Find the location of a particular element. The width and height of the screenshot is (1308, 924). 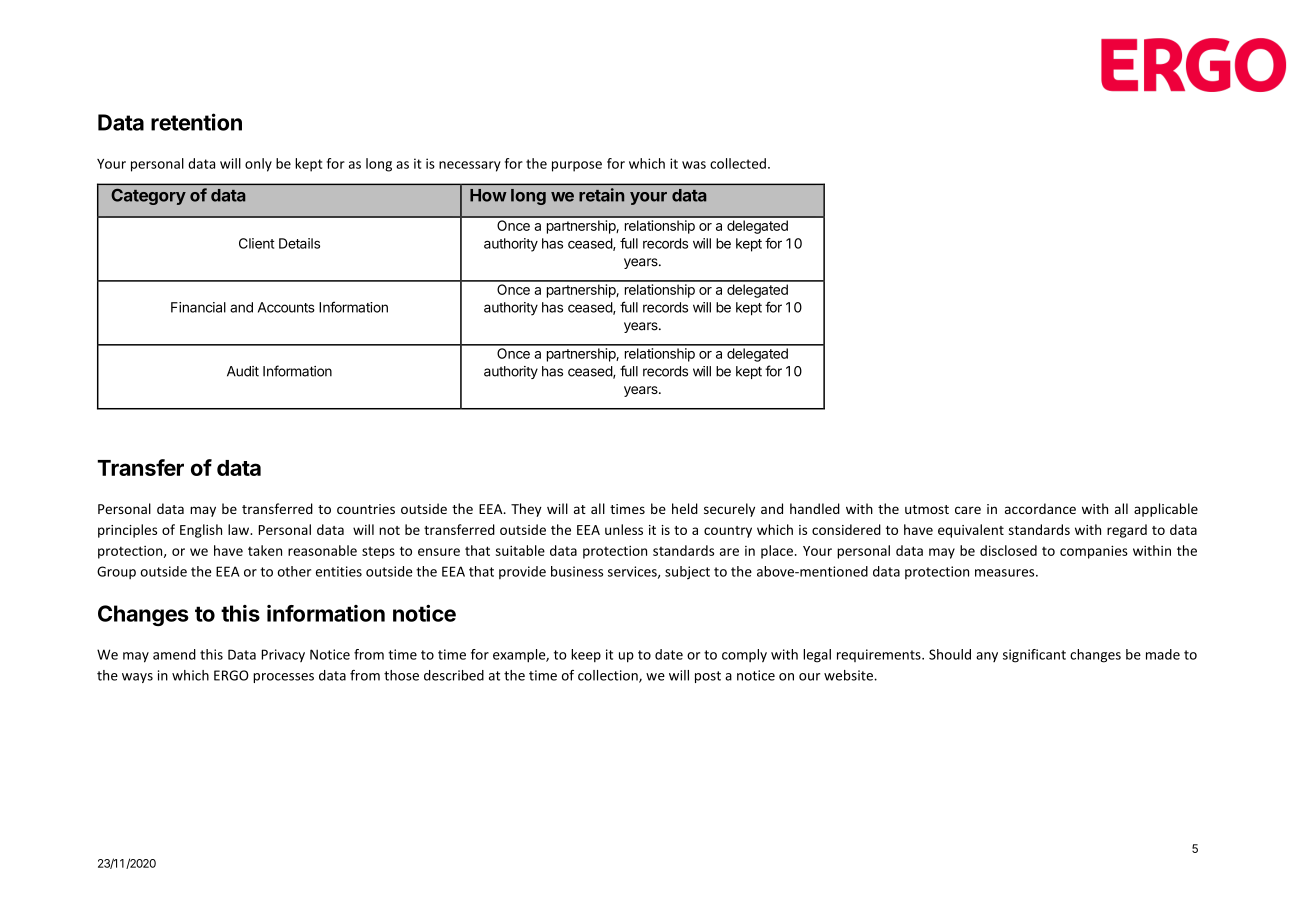

date is located at coordinates (669, 654).
